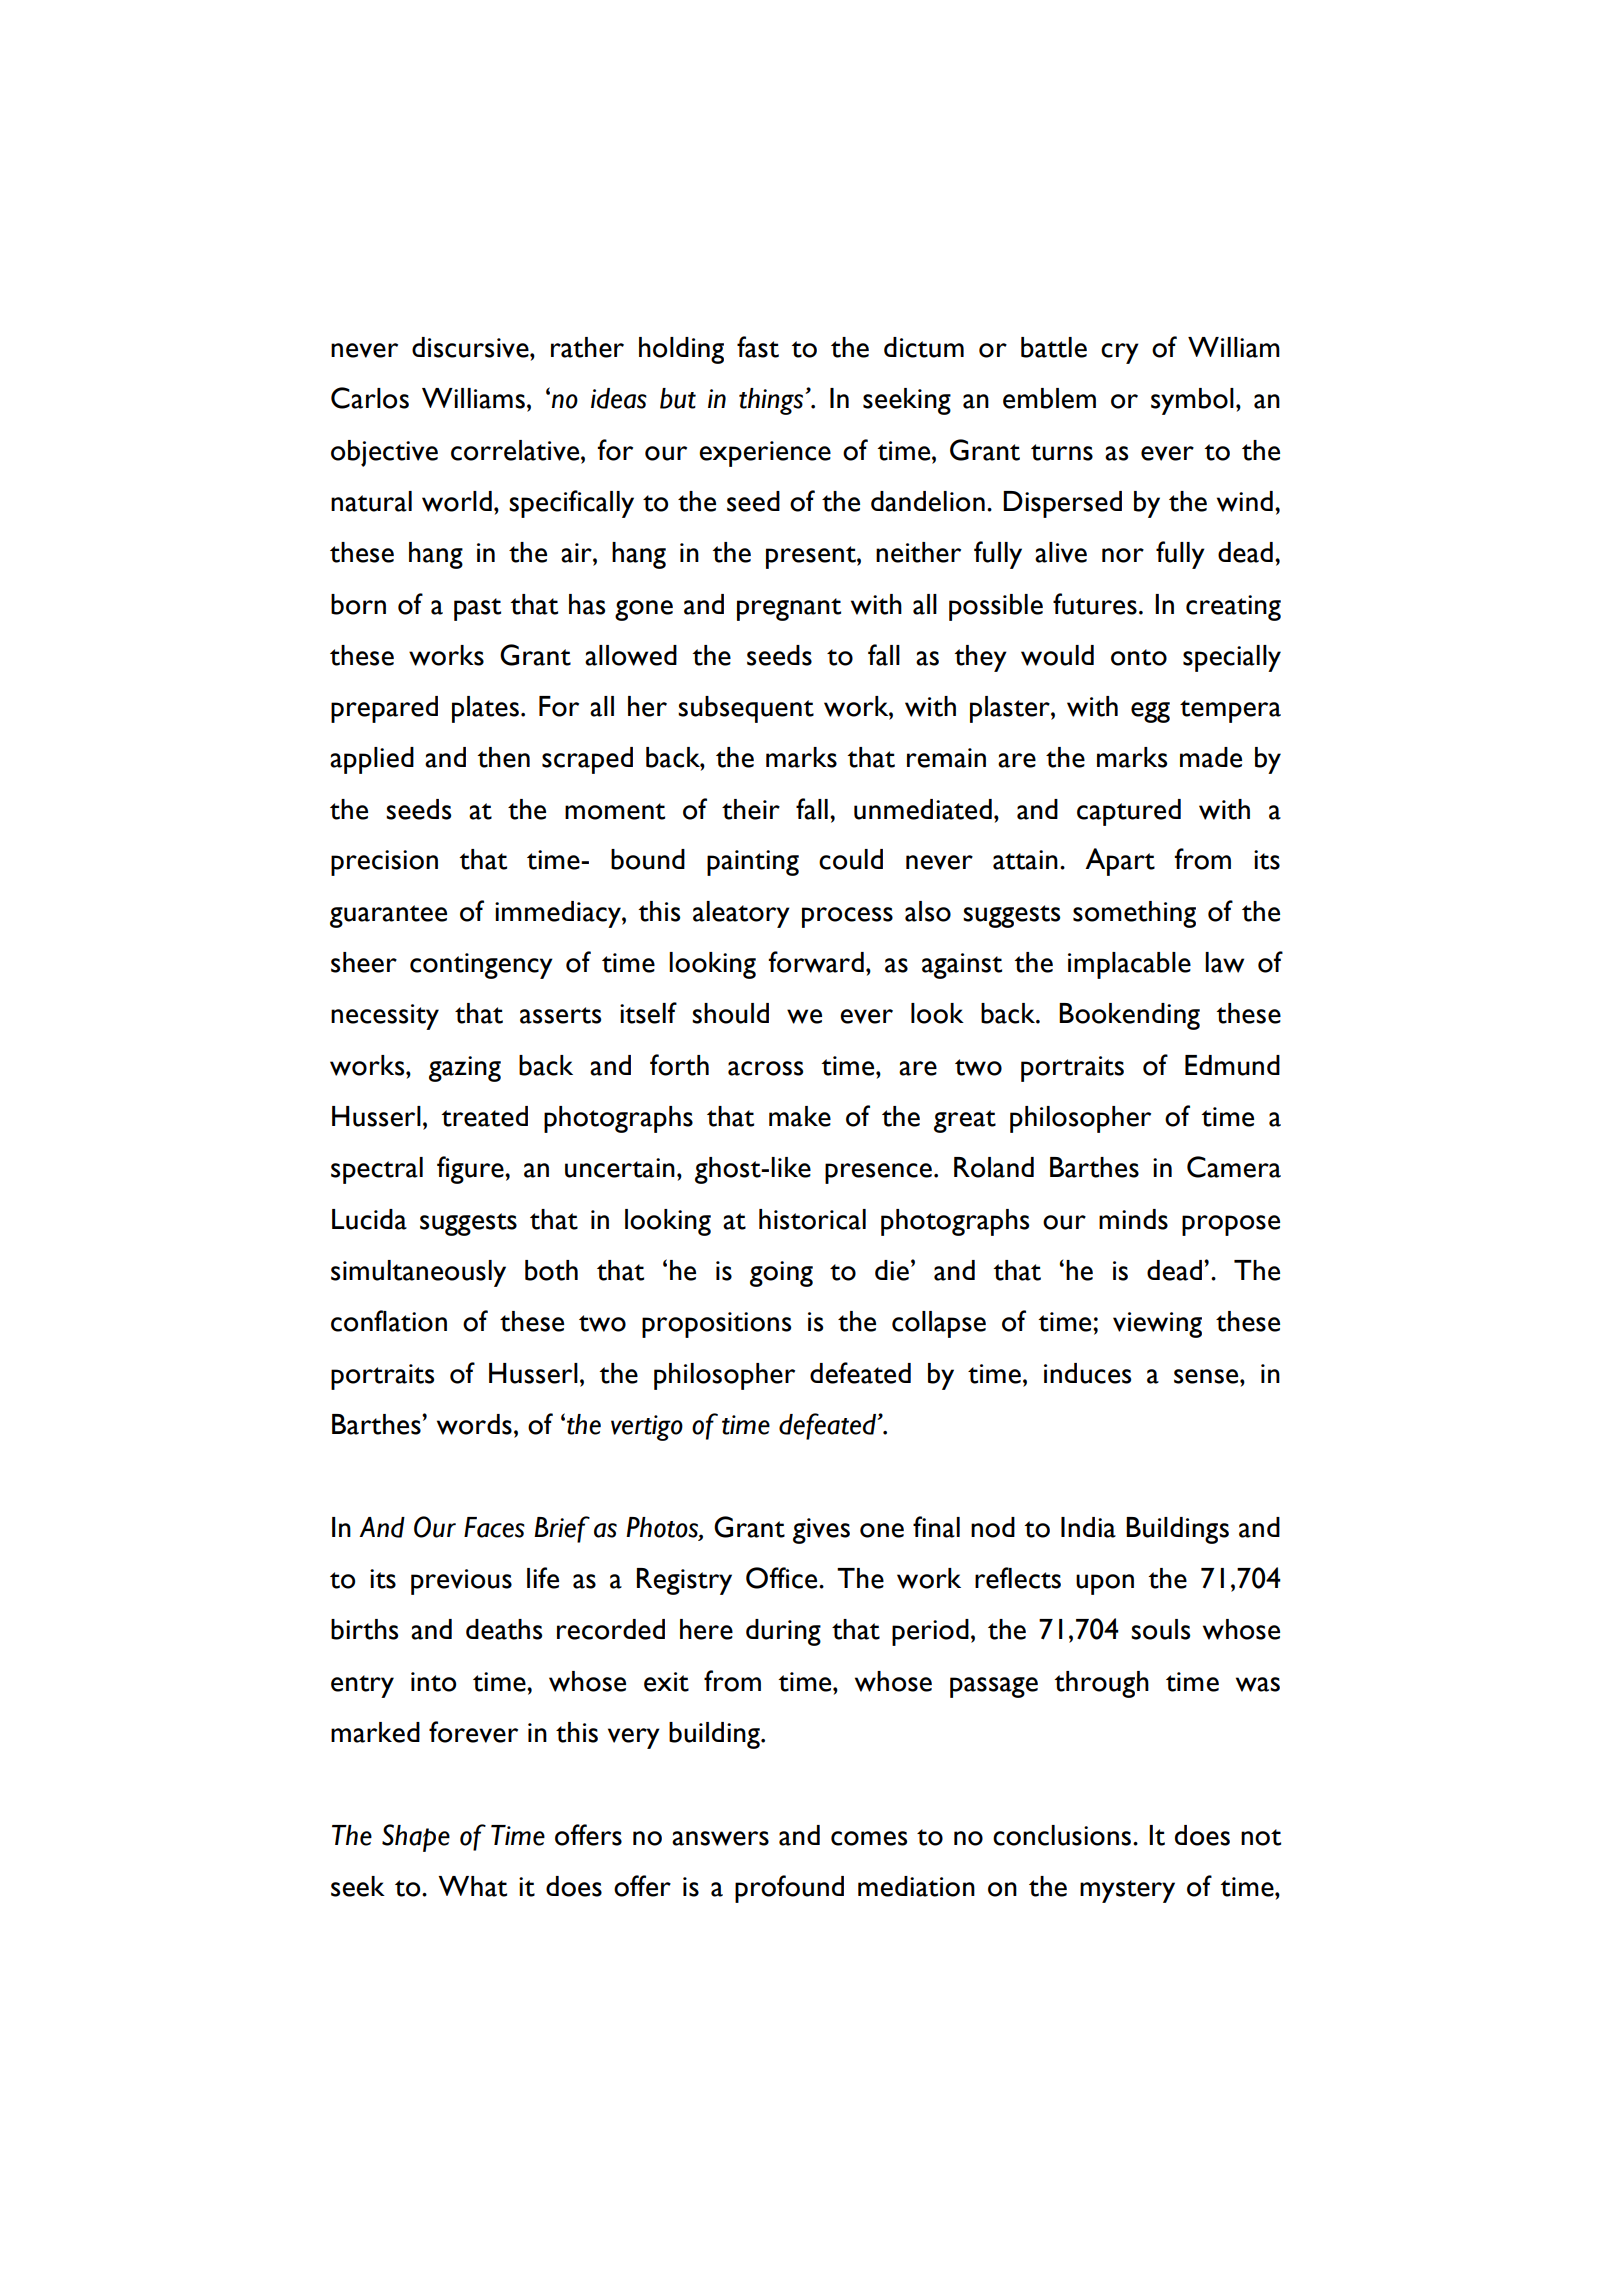 This document has height=2279, width=1610. I want to click on propositions, so click(716, 1325).
